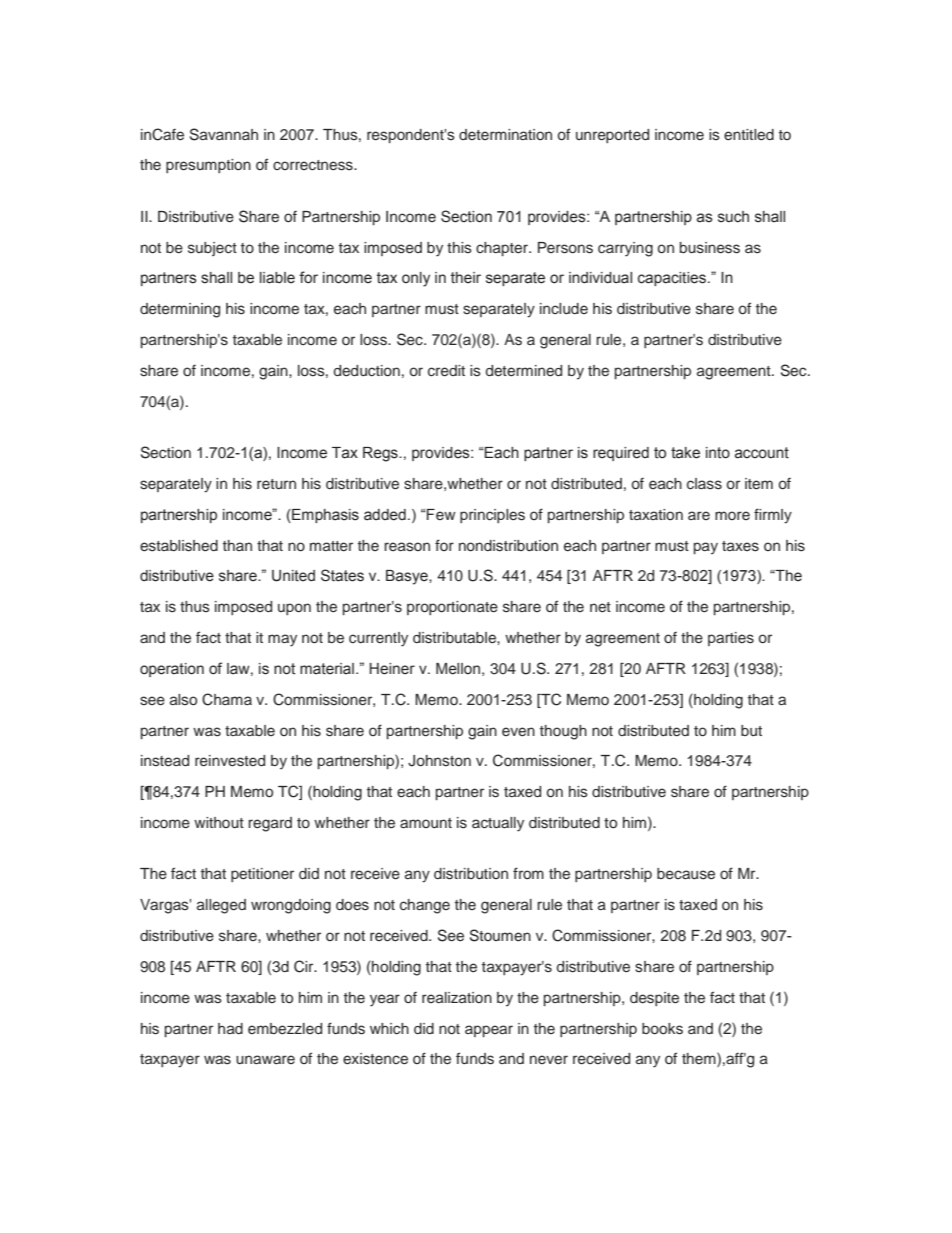  What do you see at coordinates (505, 134) in the screenshot?
I see `determination` at bounding box center [505, 134].
